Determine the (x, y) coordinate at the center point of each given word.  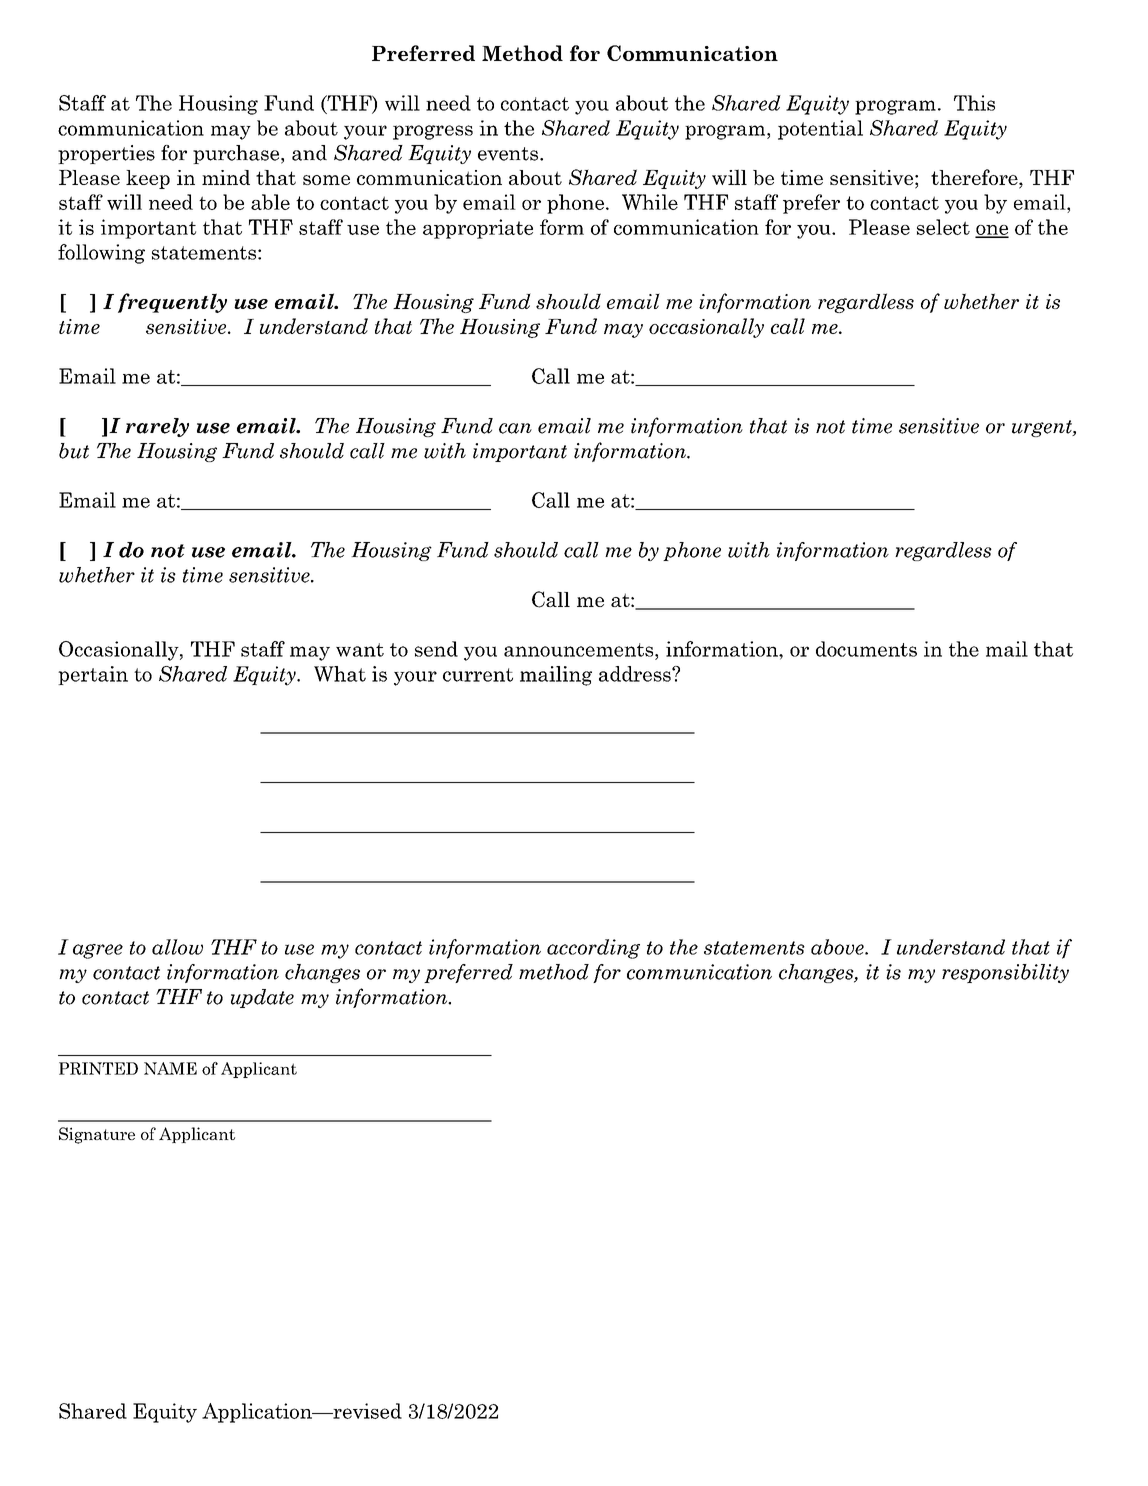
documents (866, 649)
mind (226, 177)
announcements (580, 650)
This (974, 103)
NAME (170, 1068)
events (508, 154)
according (593, 949)
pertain (93, 675)
